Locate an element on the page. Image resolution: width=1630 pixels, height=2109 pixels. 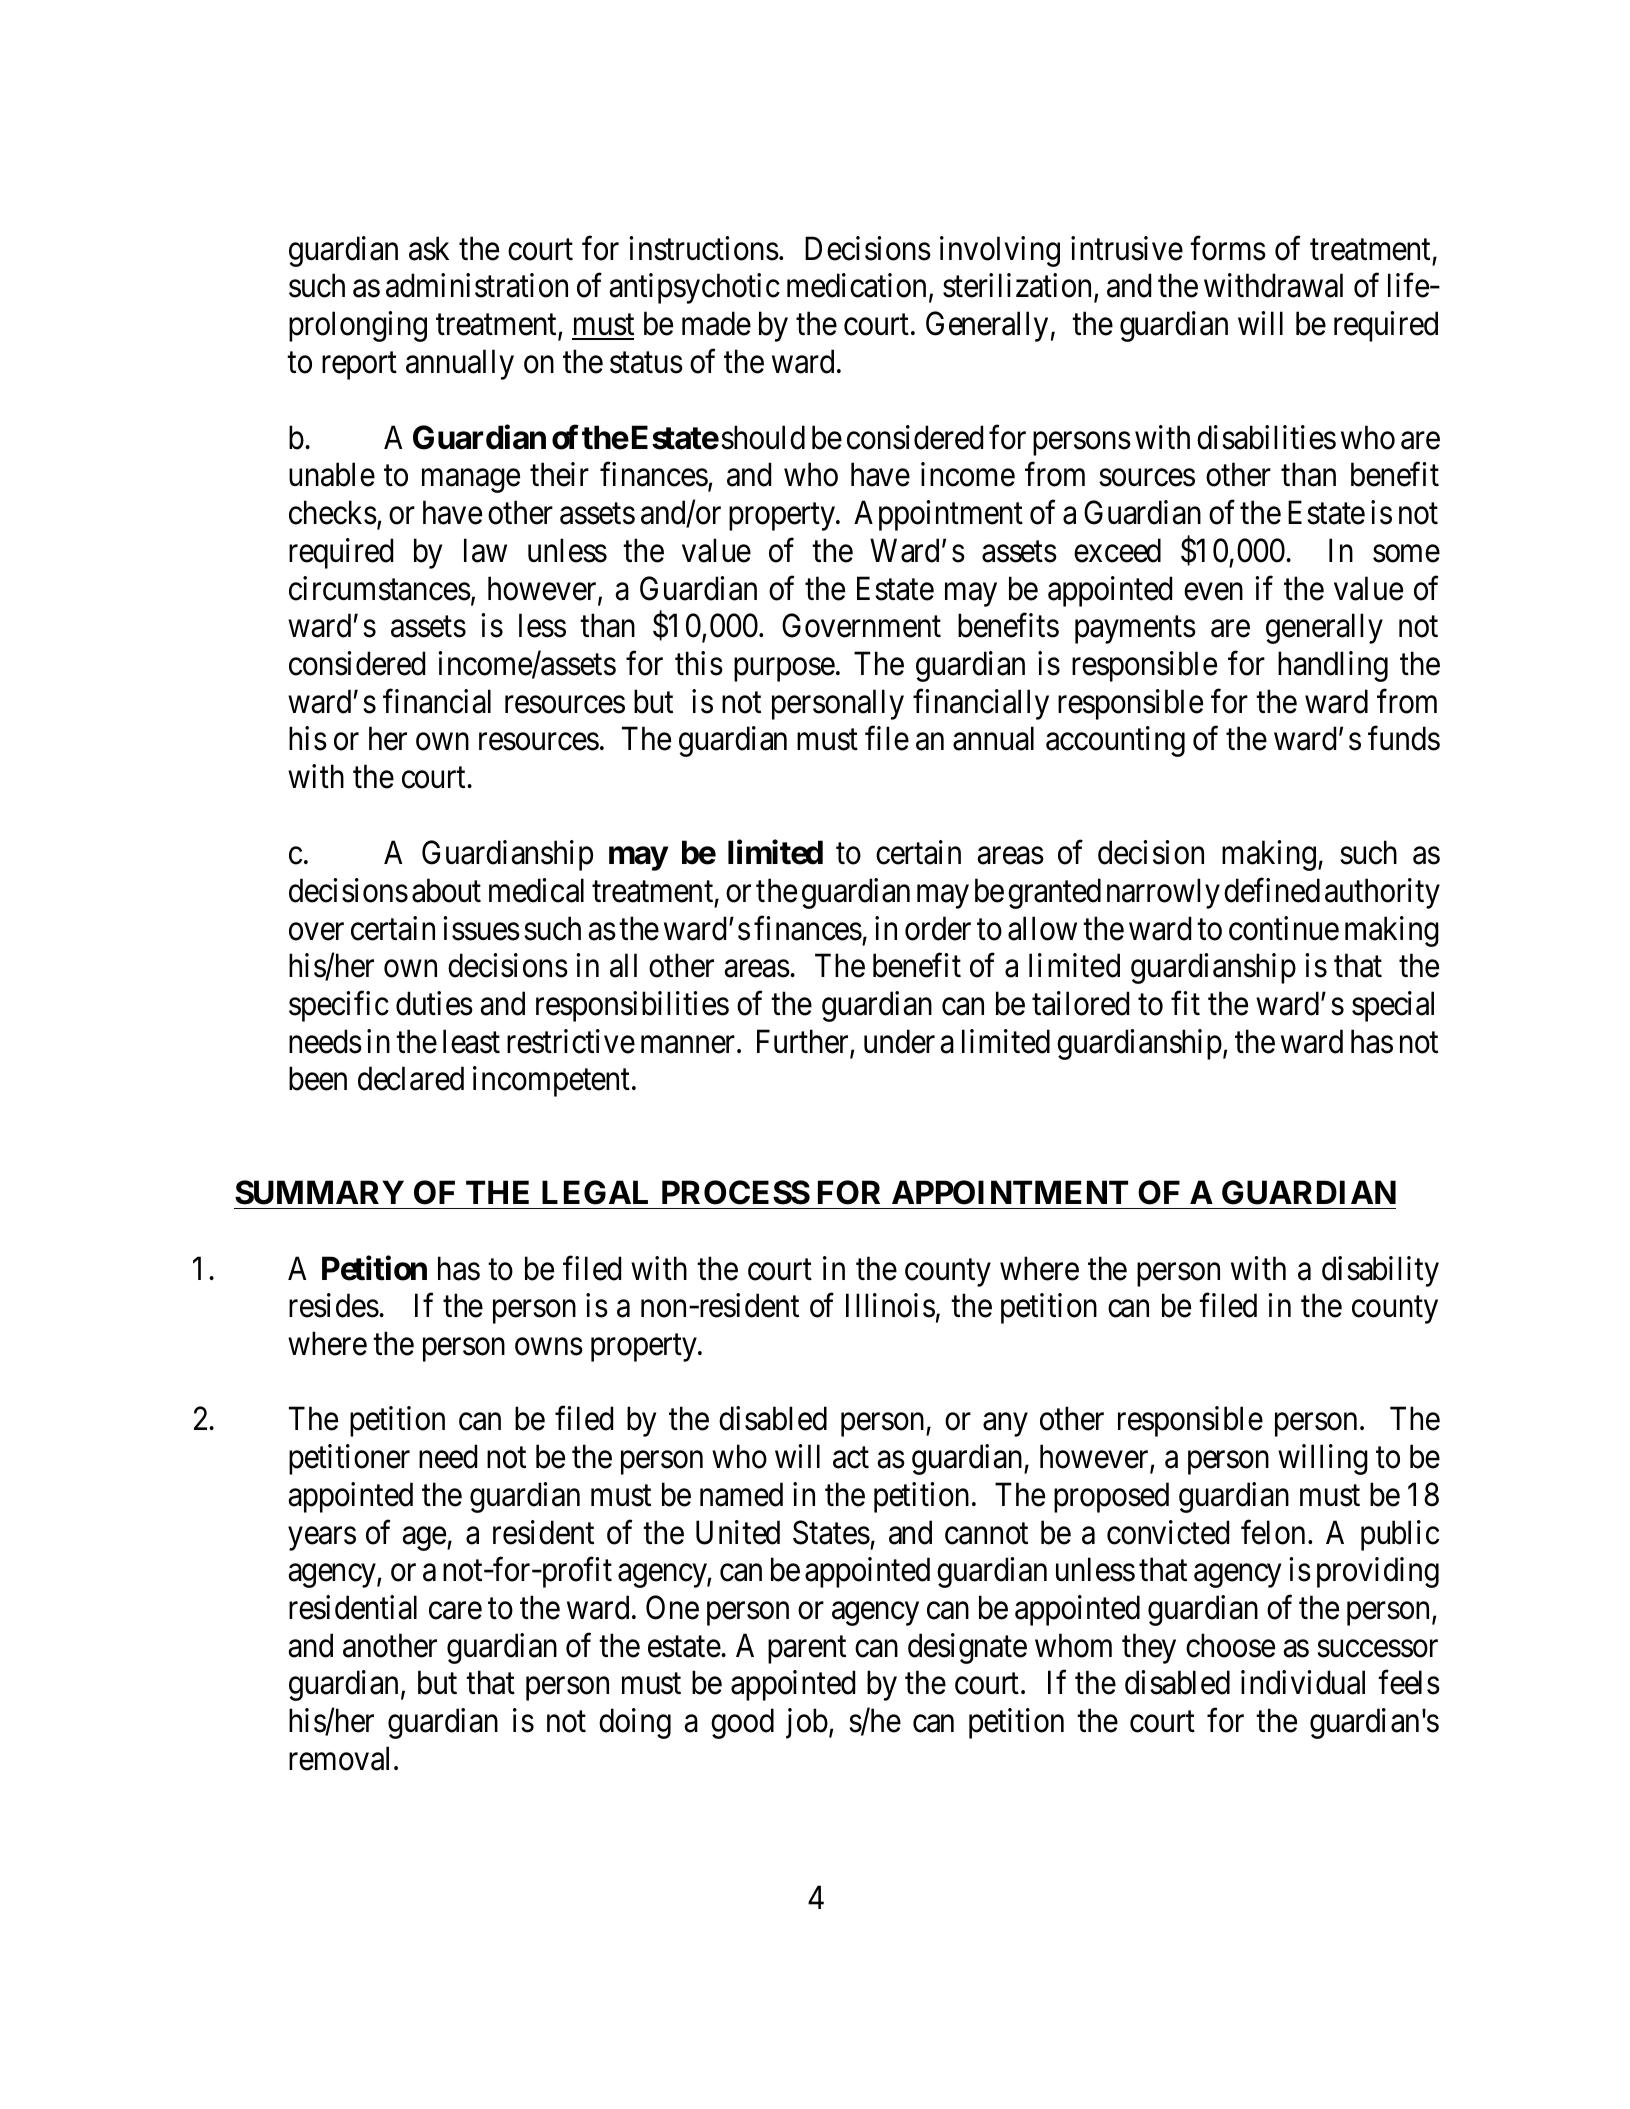
law is located at coordinates (485, 550).
